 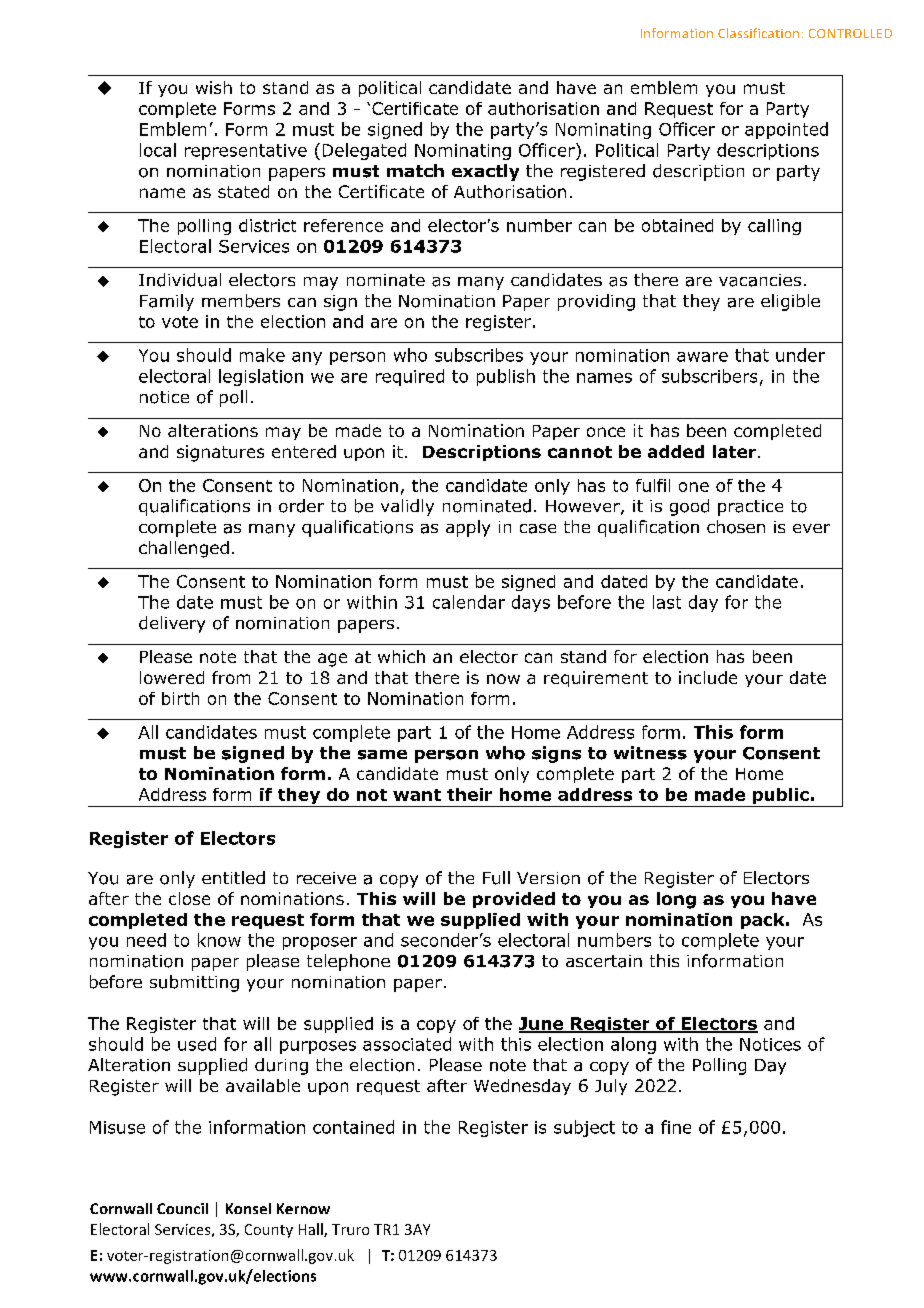 I want to click on include, so click(x=708, y=677).
